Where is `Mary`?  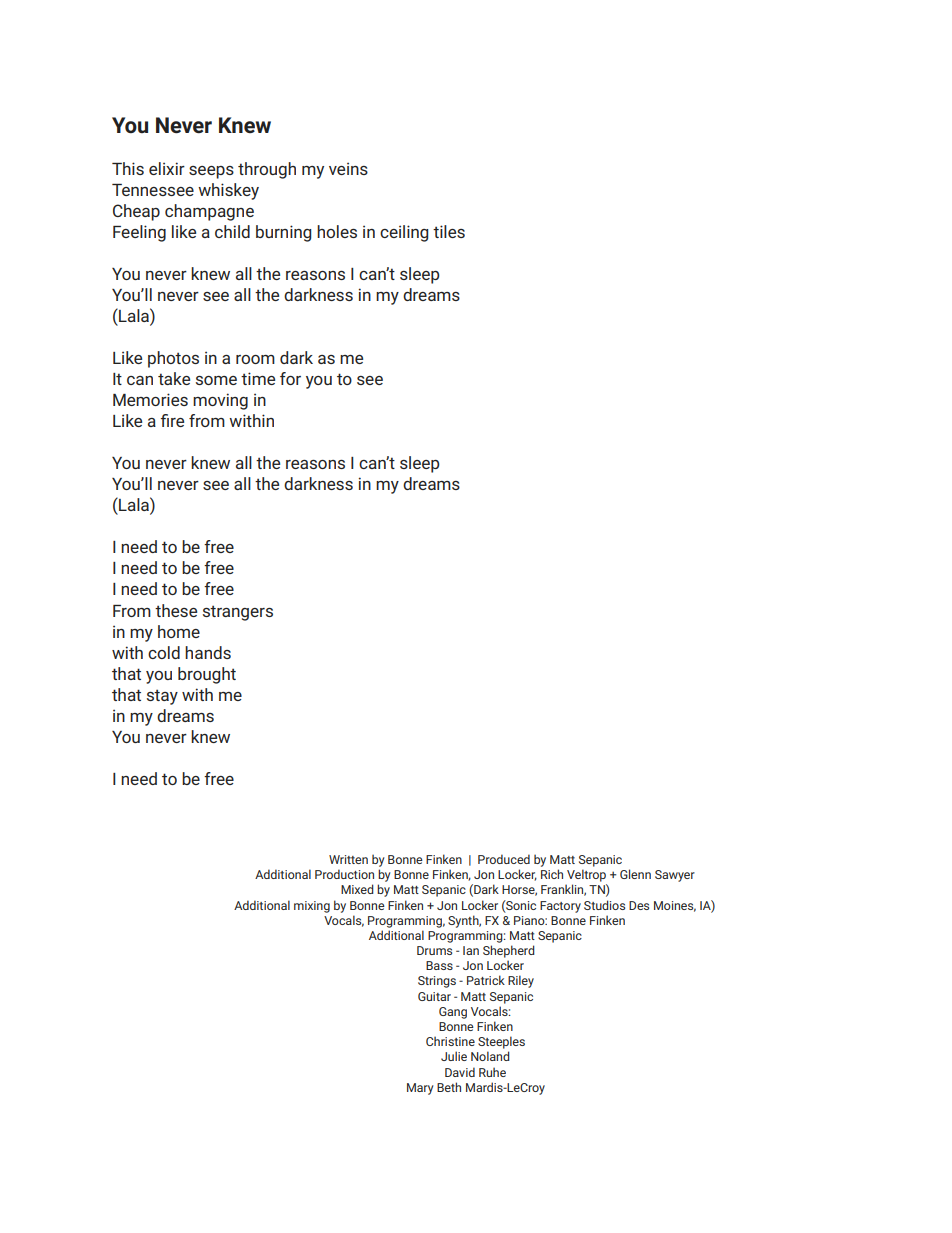
Mary is located at coordinates (420, 1089).
